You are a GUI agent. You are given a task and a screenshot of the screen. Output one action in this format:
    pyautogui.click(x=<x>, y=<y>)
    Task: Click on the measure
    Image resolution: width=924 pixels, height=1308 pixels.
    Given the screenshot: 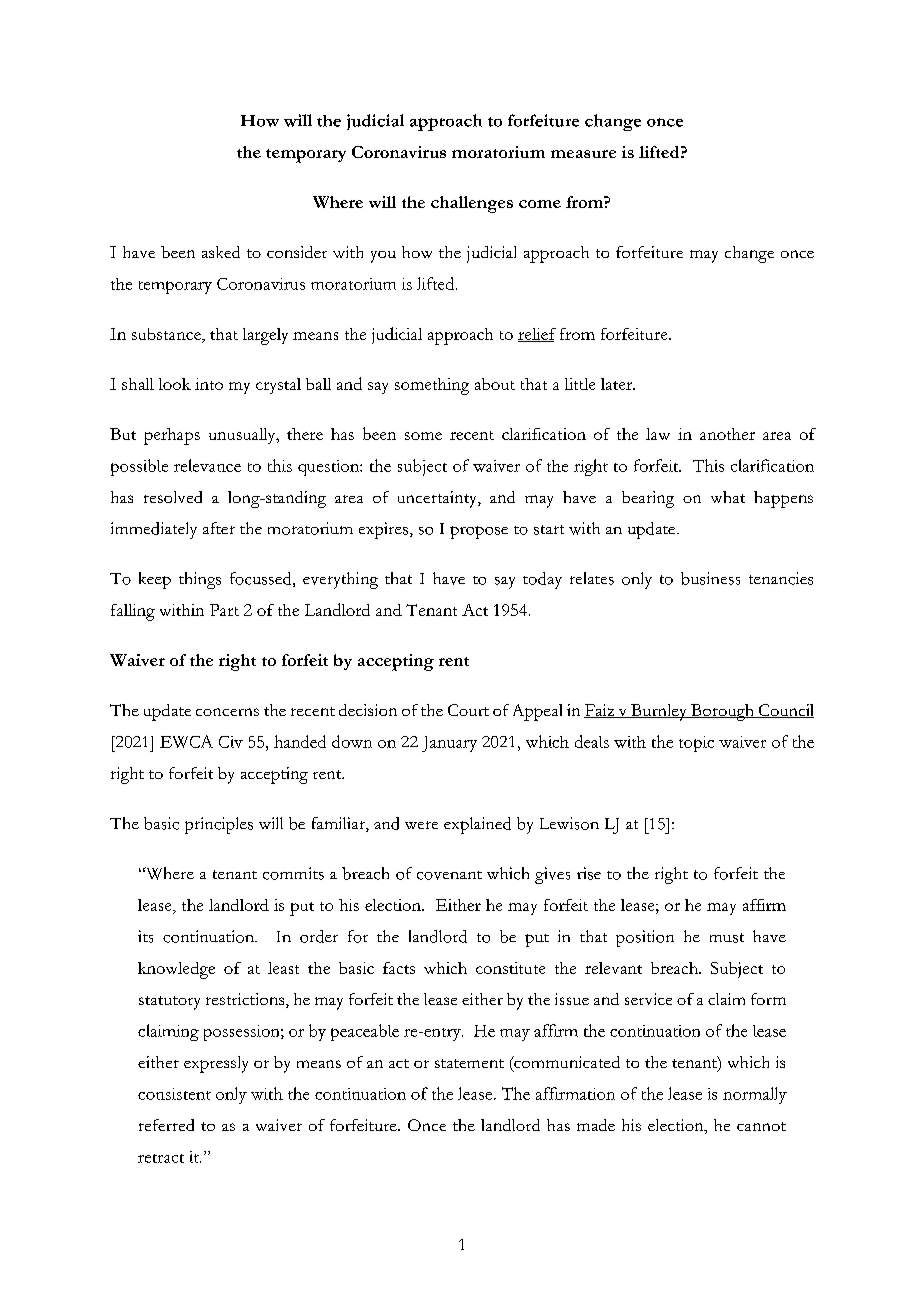 What is the action you would take?
    pyautogui.click(x=583, y=154)
